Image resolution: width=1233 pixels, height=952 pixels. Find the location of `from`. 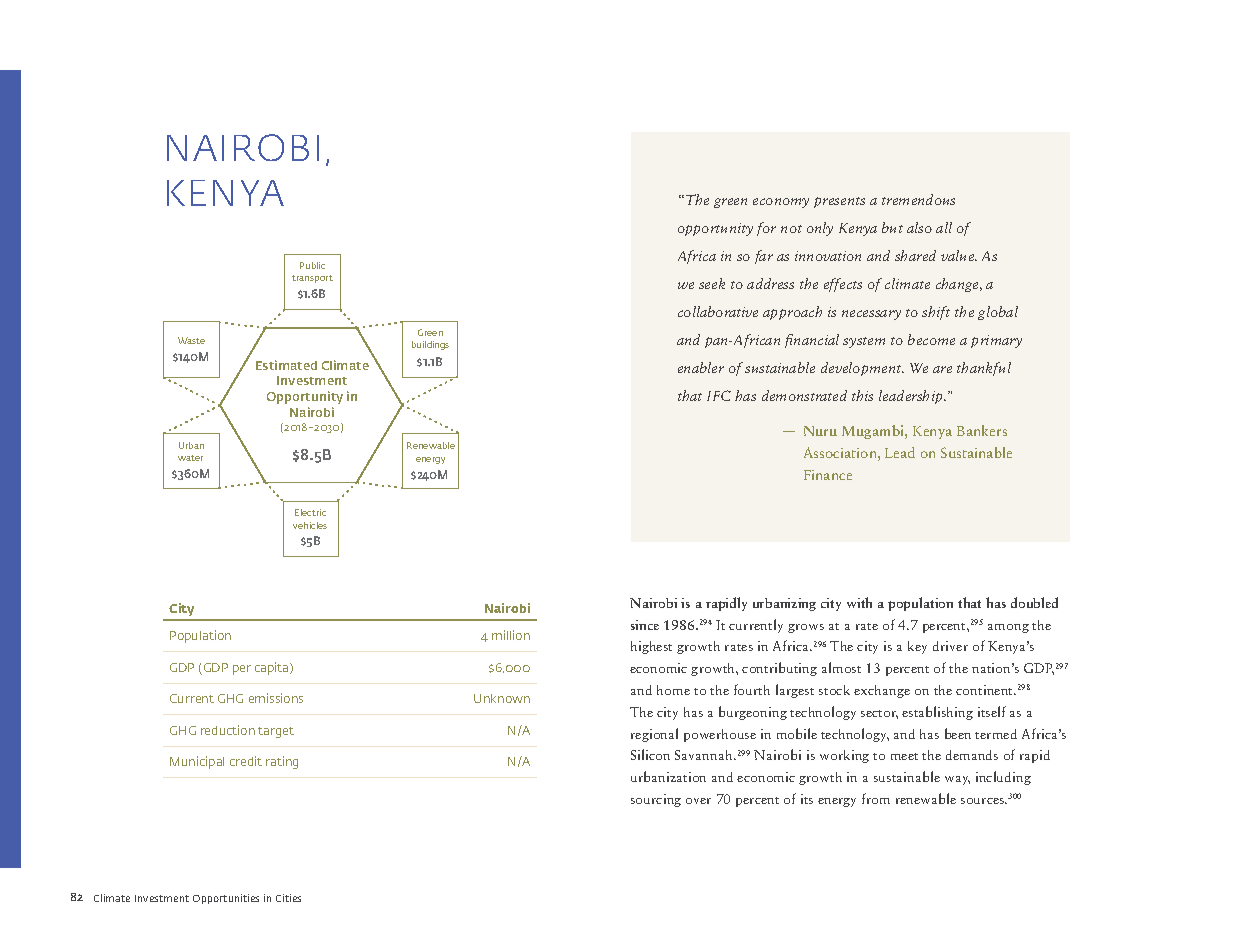

from is located at coordinates (876, 798).
